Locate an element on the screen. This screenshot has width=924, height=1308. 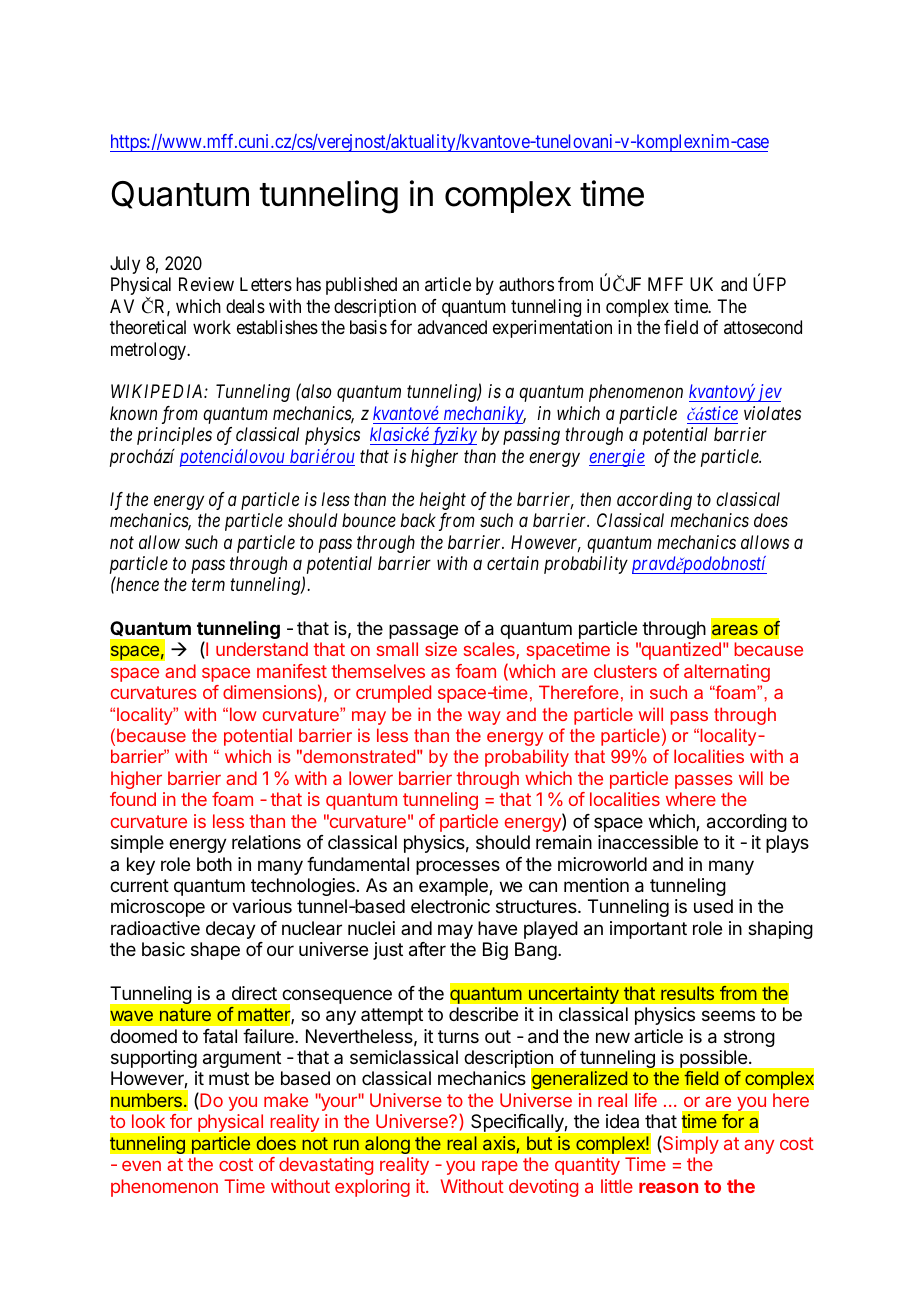
advanced is located at coordinates (452, 327).
